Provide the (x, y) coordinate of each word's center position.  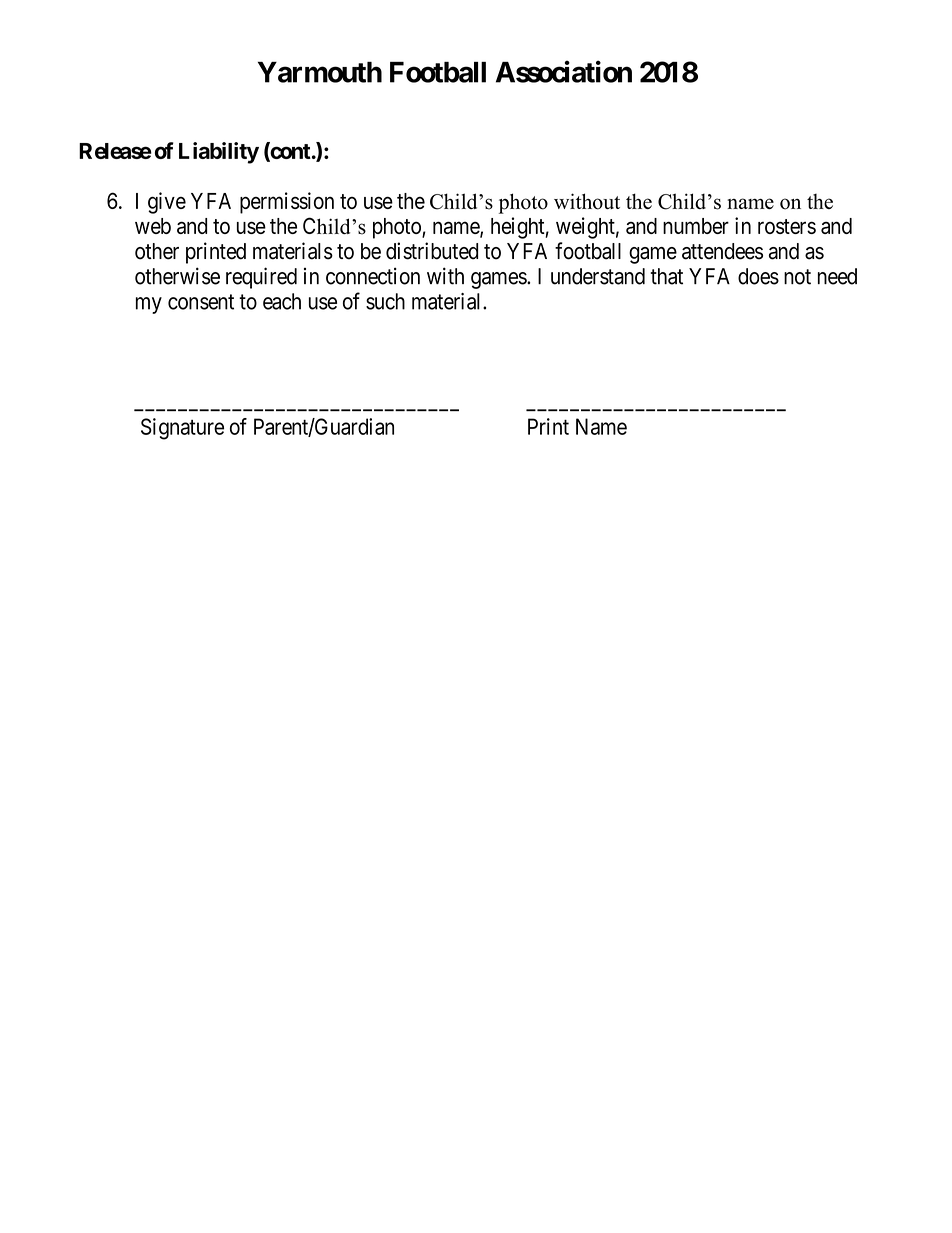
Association (564, 71)
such (385, 301)
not (797, 277)
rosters (787, 226)
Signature (182, 429)
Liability (219, 153)
